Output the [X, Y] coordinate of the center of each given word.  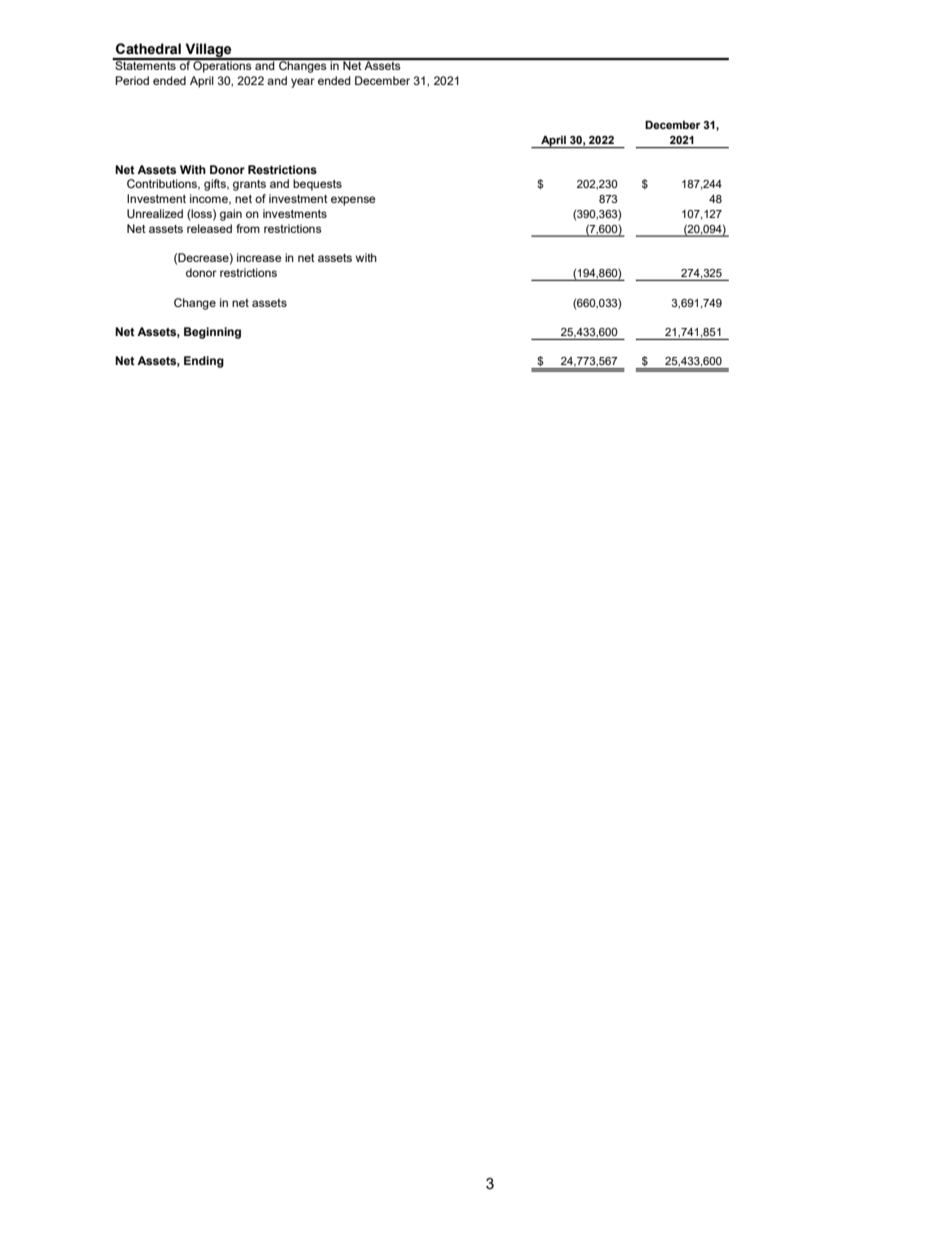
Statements [145, 64]
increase [259, 257]
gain [231, 215]
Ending [204, 362]
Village [208, 51]
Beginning [212, 333]
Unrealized [155, 213]
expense [353, 201]
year [303, 83]
